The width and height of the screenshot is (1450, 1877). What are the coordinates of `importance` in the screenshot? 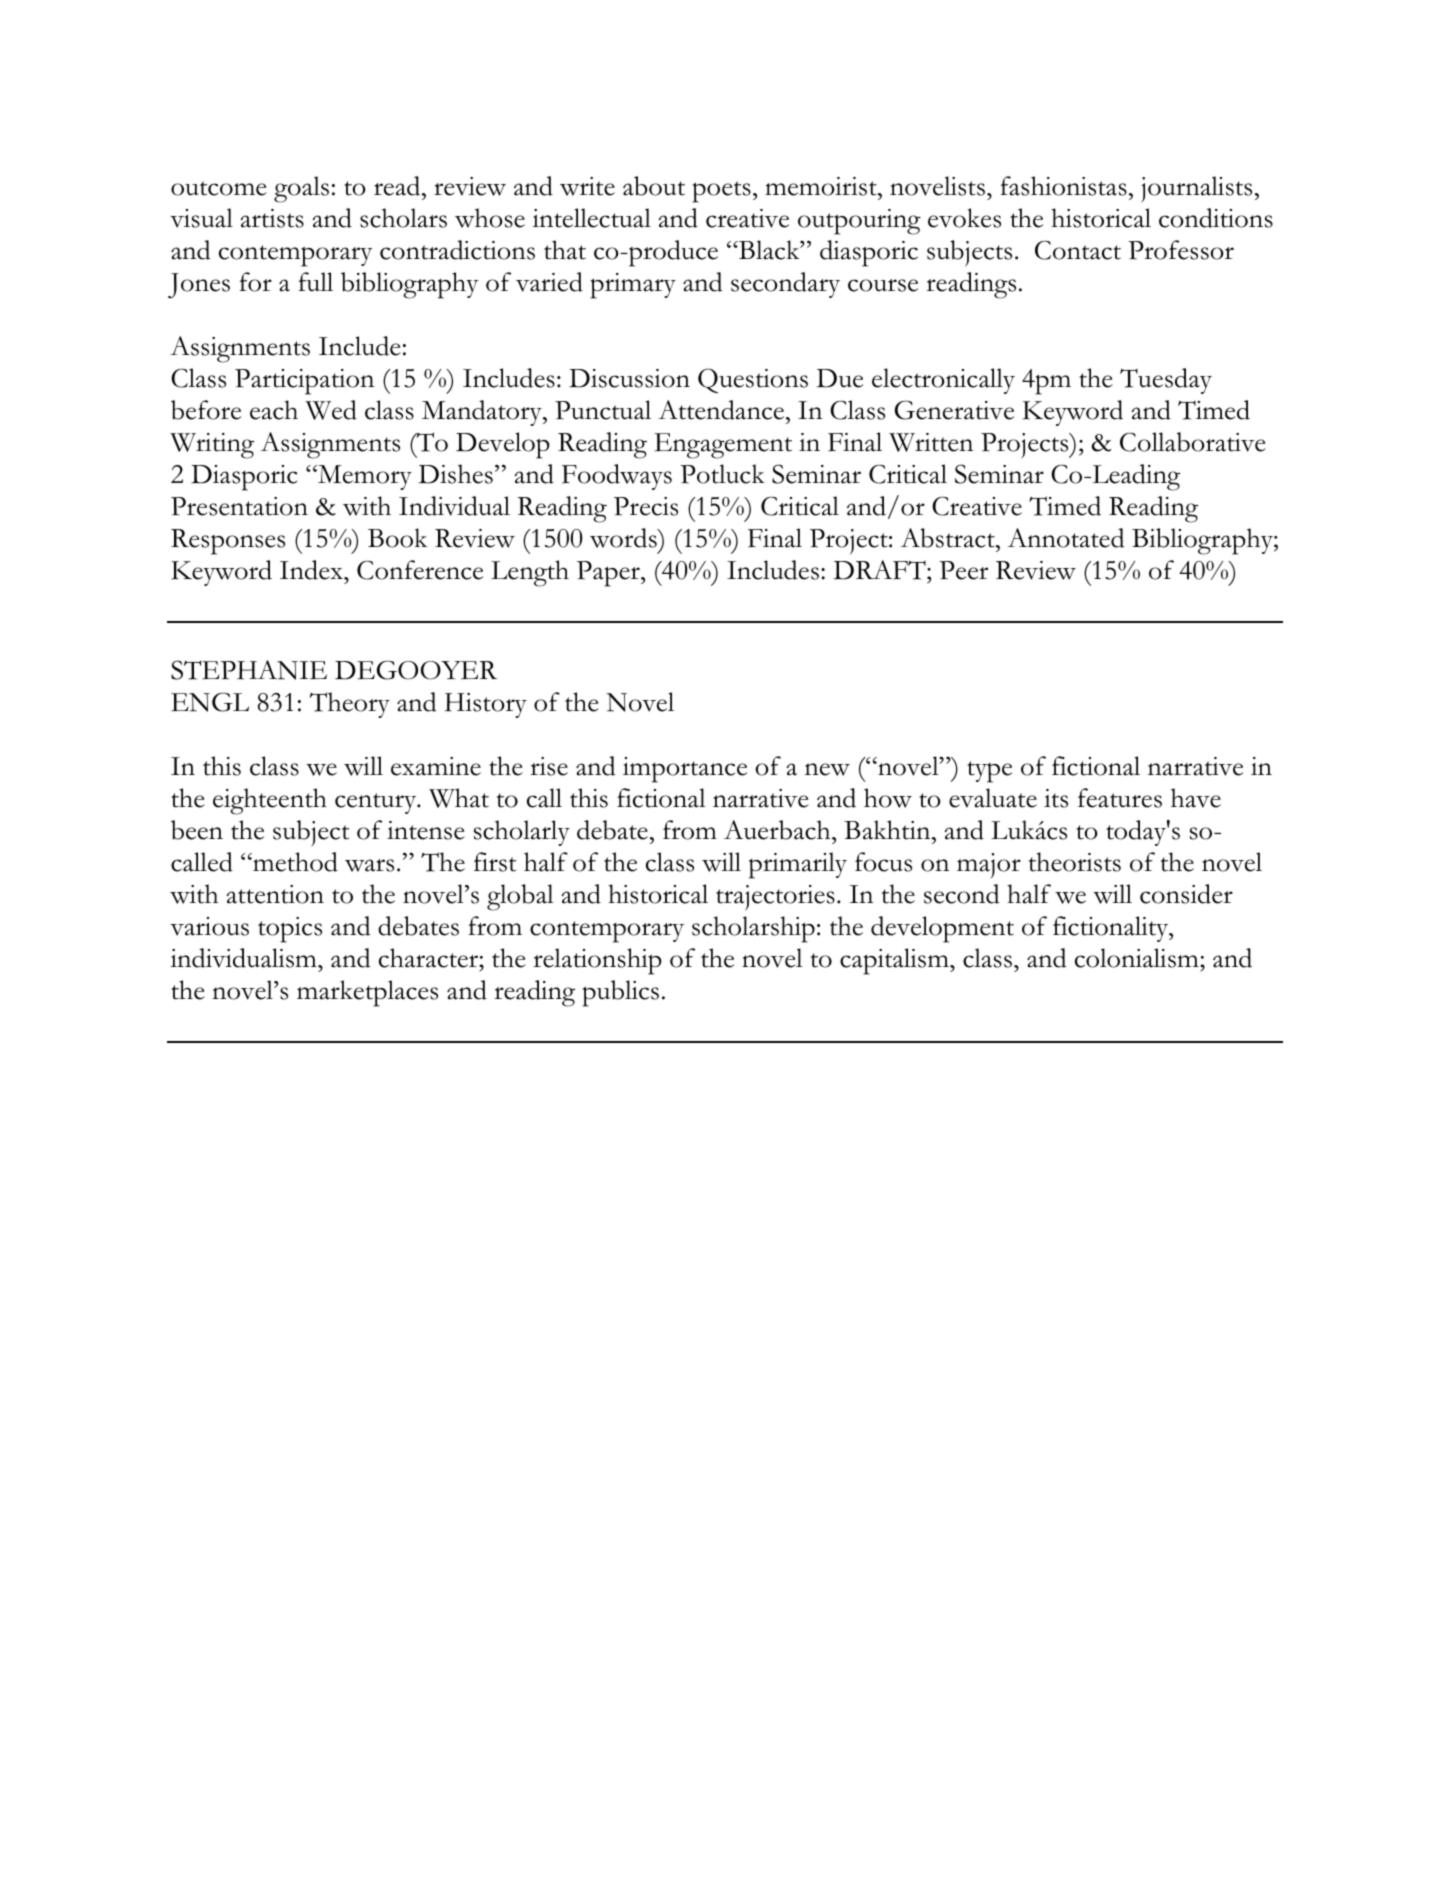 It's located at (685, 770).
